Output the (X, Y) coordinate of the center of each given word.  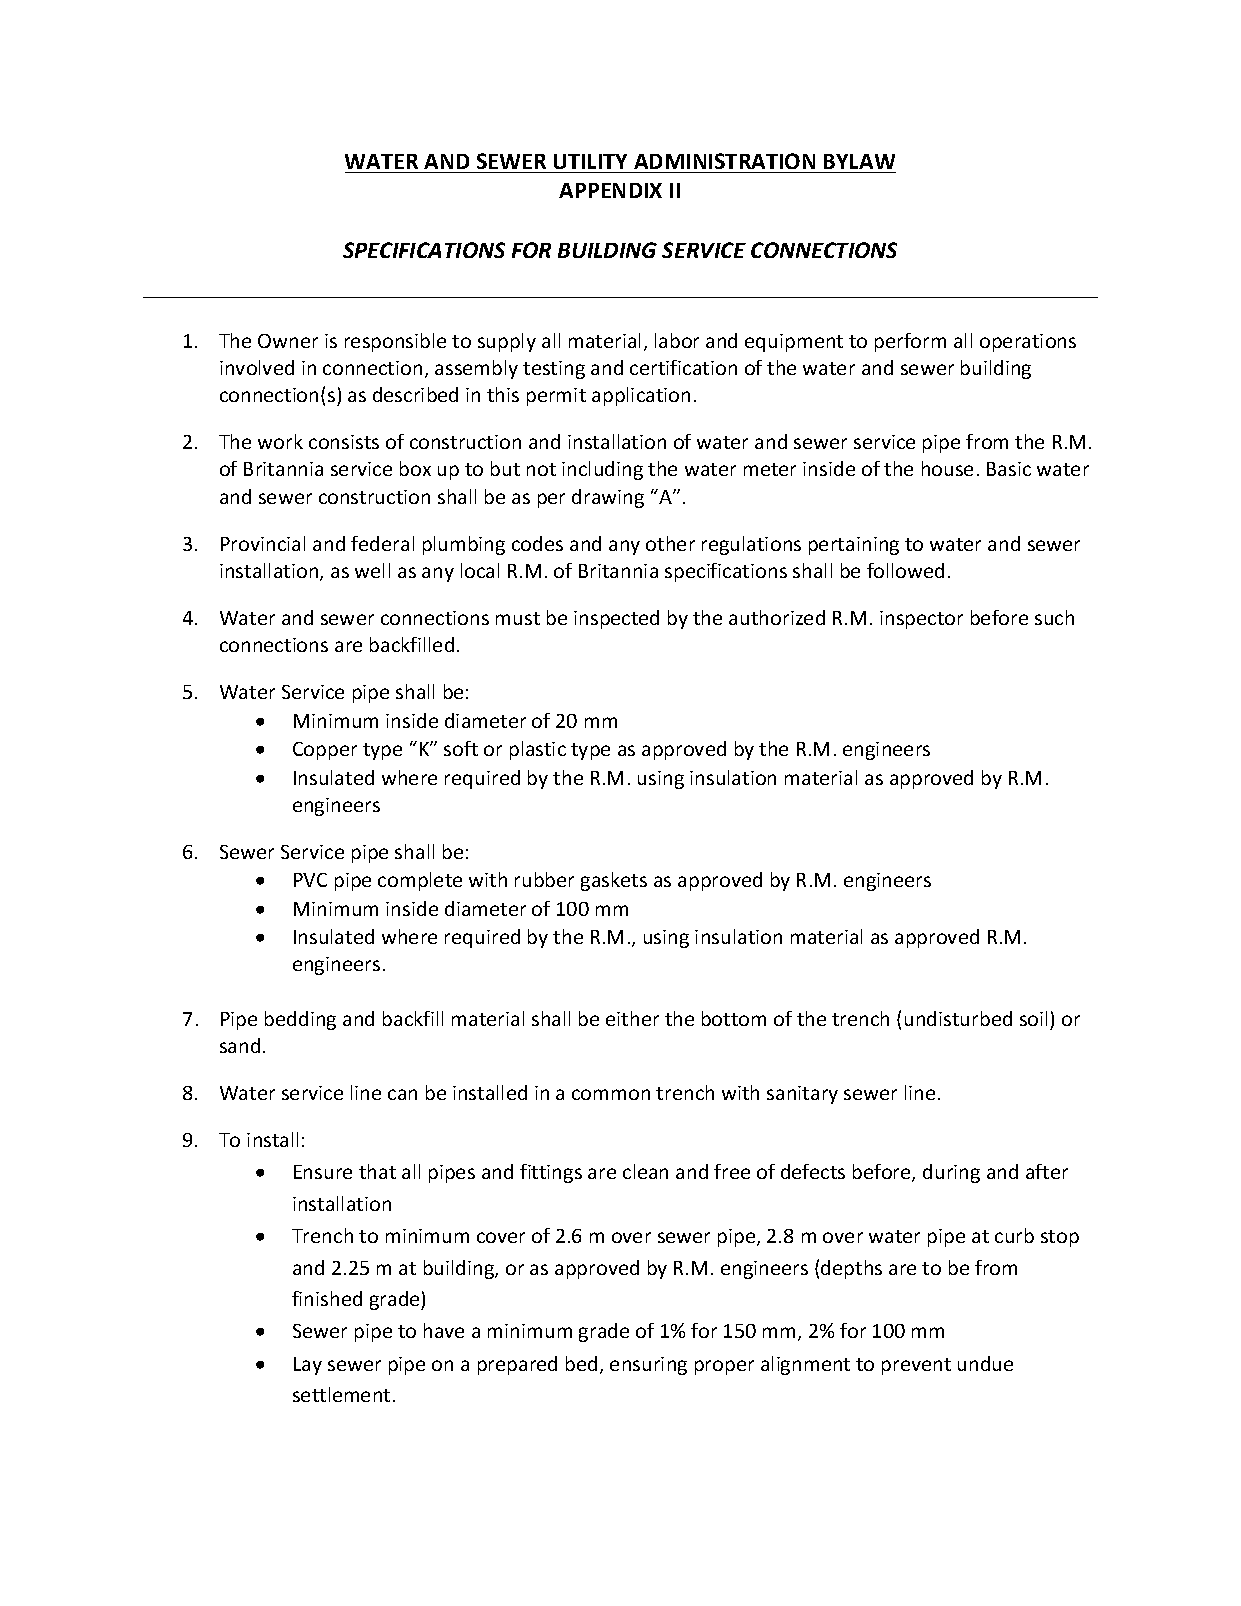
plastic (538, 750)
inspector (921, 620)
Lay (308, 1366)
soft (461, 748)
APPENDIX (610, 190)
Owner (288, 341)
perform (910, 342)
